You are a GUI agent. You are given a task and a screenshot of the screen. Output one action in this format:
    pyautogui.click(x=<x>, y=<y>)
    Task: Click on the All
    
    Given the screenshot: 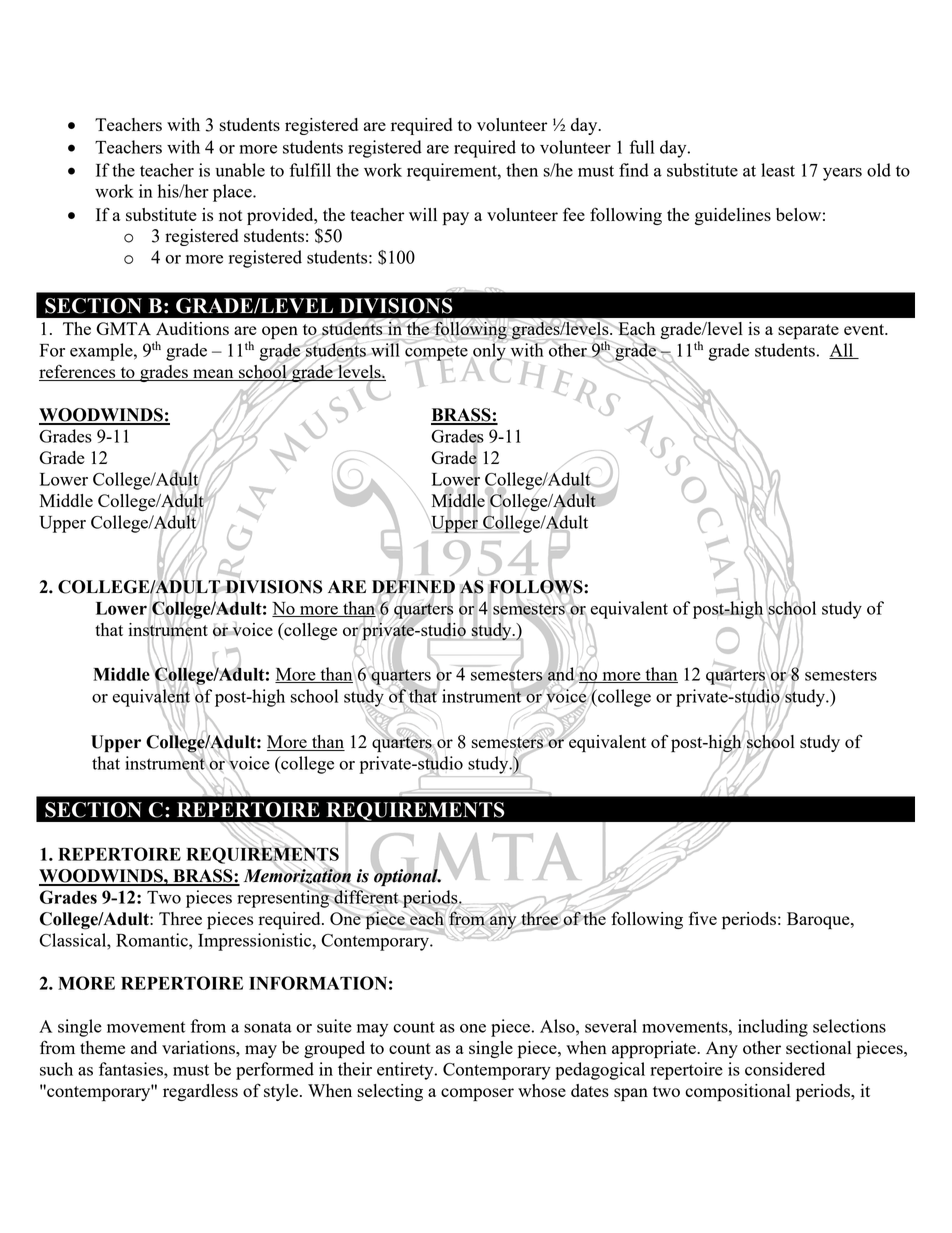 What is the action you would take?
    pyautogui.click(x=842, y=351)
